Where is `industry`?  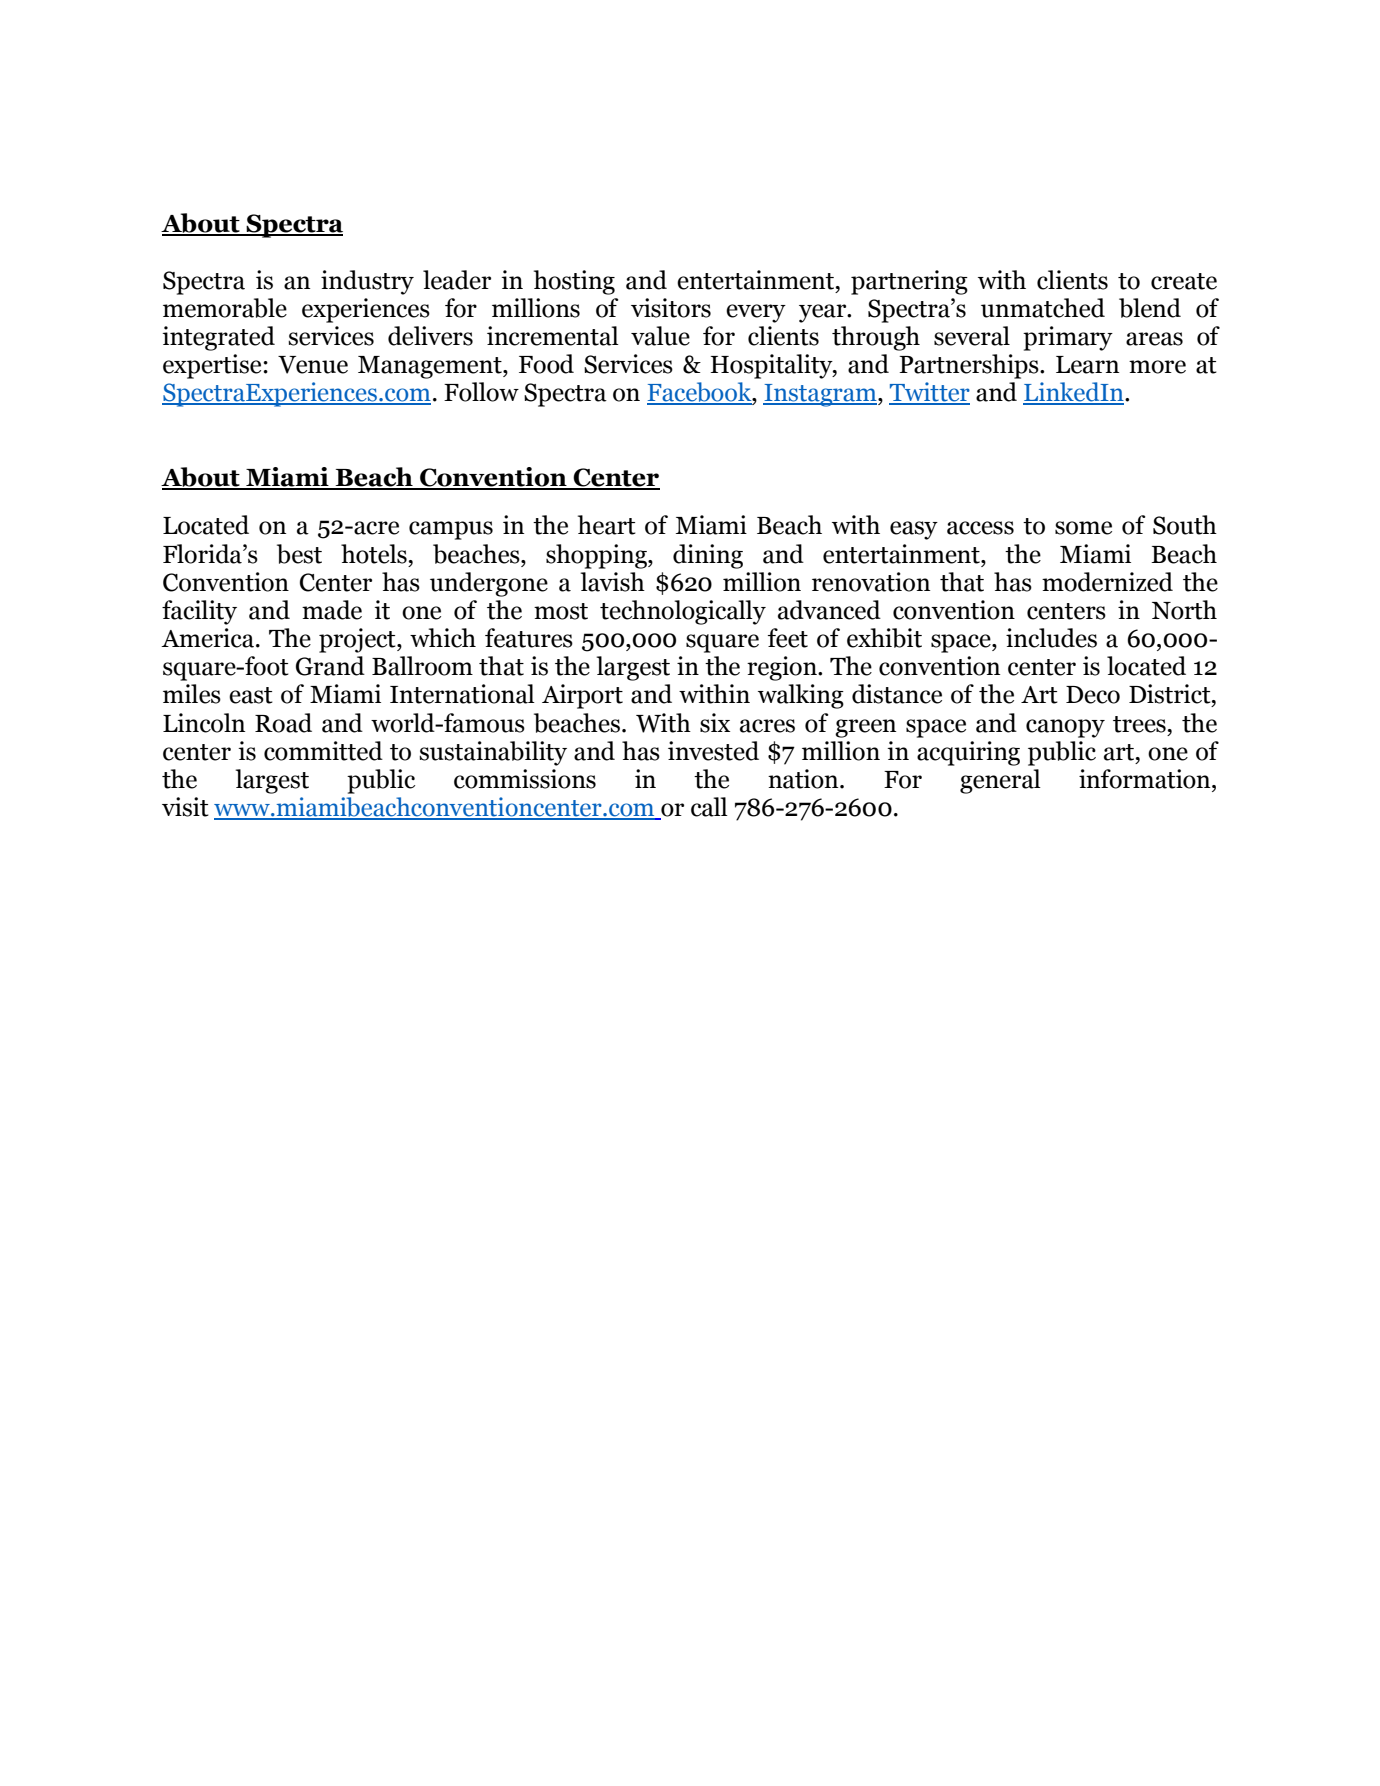 industry is located at coordinates (367, 282).
